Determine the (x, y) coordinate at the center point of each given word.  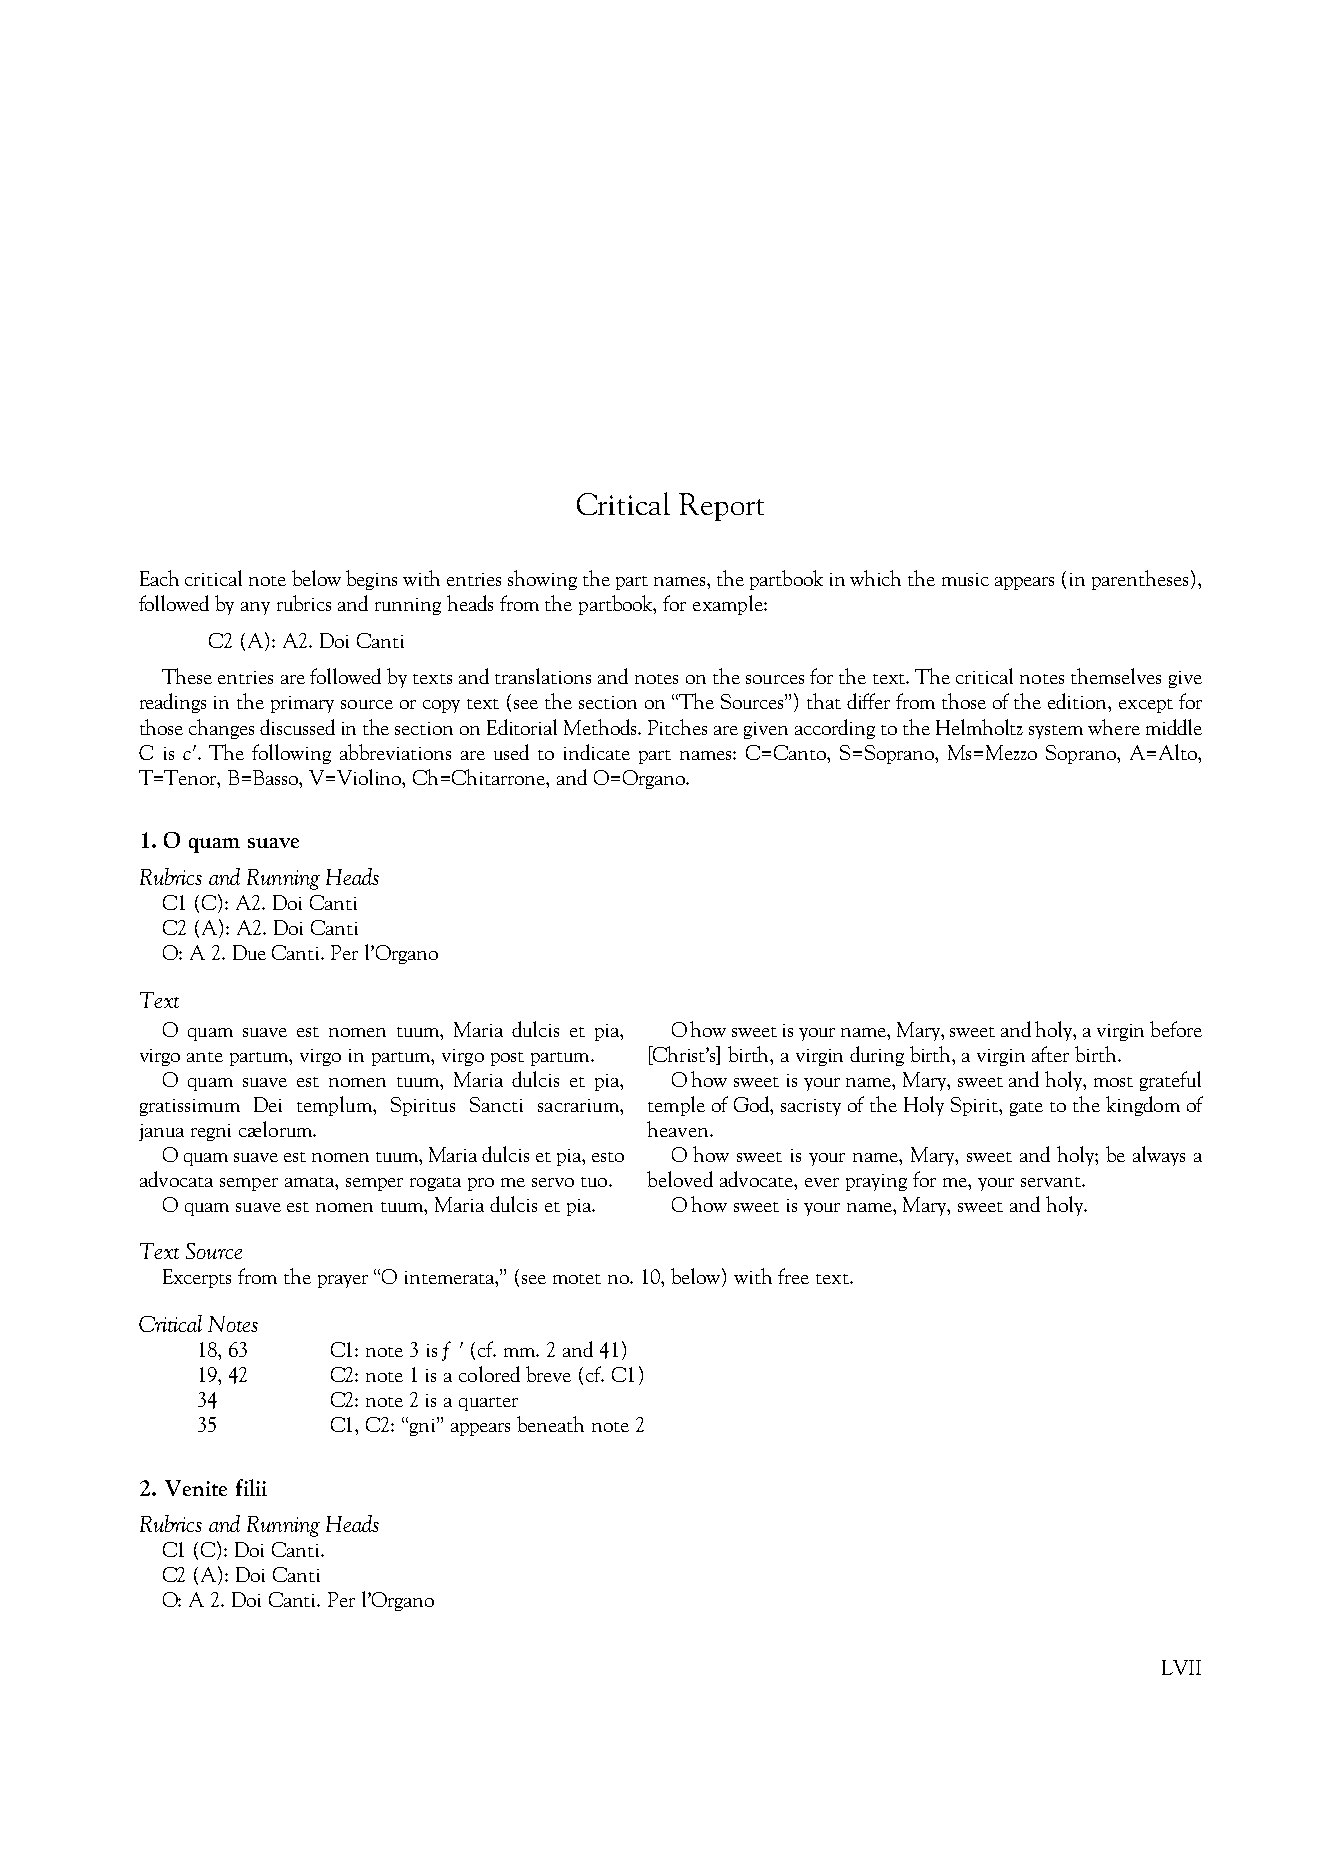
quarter (488, 1404)
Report (721, 507)
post (507, 1059)
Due (249, 952)
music (965, 579)
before (1176, 1029)
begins (371, 580)
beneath (550, 1424)
